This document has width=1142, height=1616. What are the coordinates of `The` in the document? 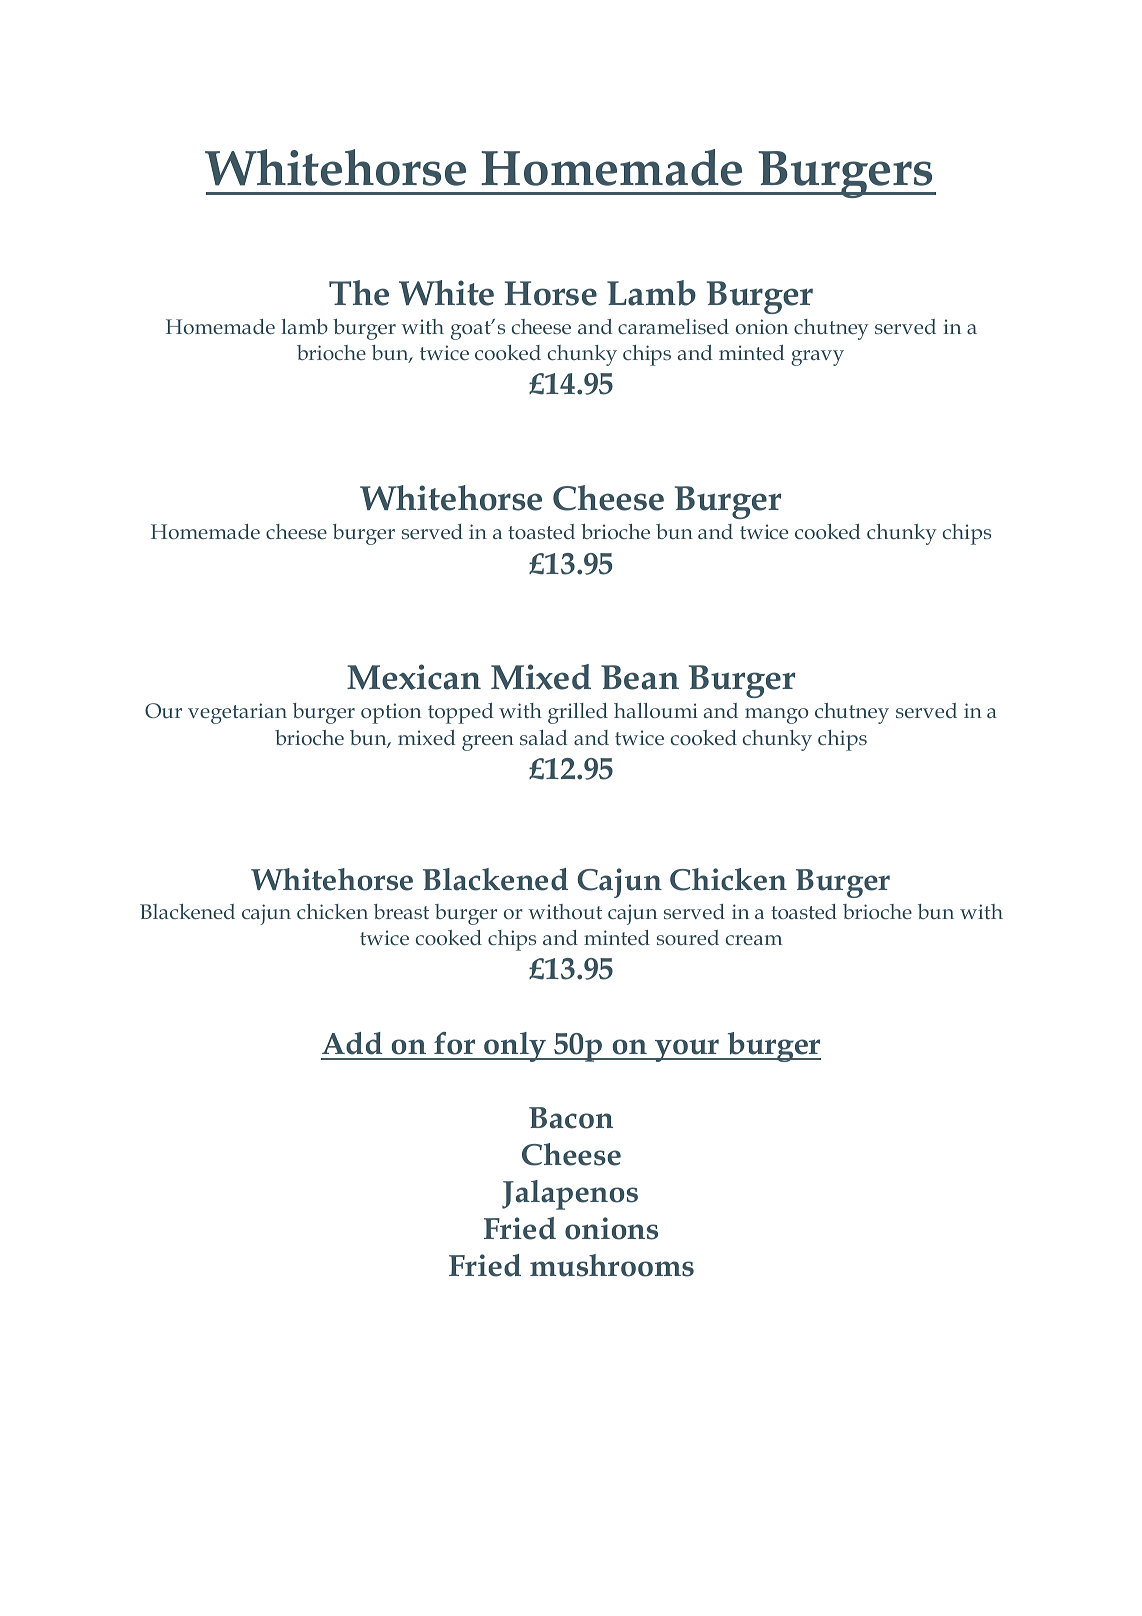 It's located at (359, 293).
